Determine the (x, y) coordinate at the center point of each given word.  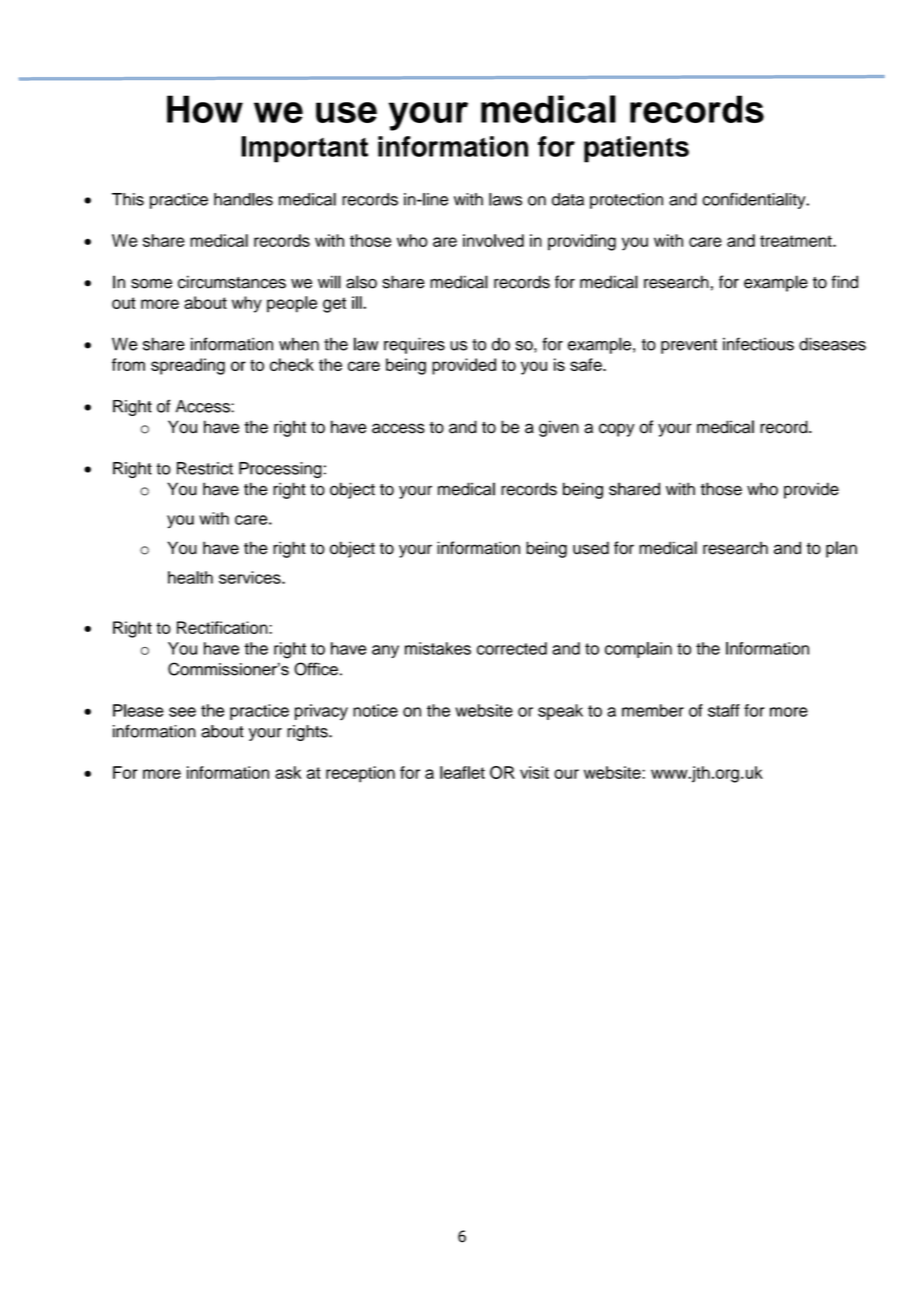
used (591, 548)
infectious (758, 344)
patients (636, 149)
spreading (188, 366)
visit (534, 772)
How (205, 109)
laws (505, 199)
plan (841, 549)
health (190, 577)
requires (414, 345)
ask (288, 772)
